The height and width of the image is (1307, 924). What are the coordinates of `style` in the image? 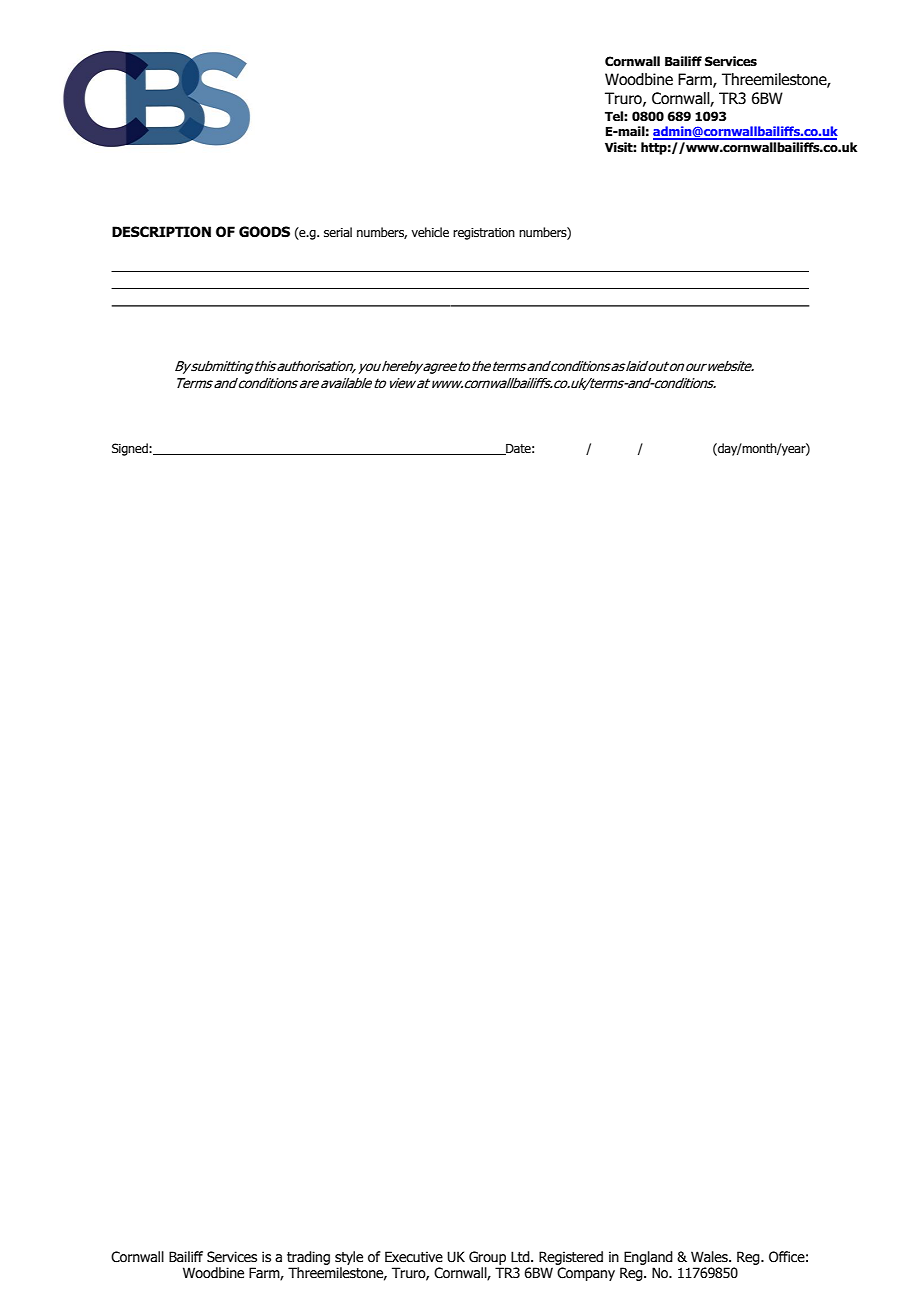 It's located at (349, 1258).
